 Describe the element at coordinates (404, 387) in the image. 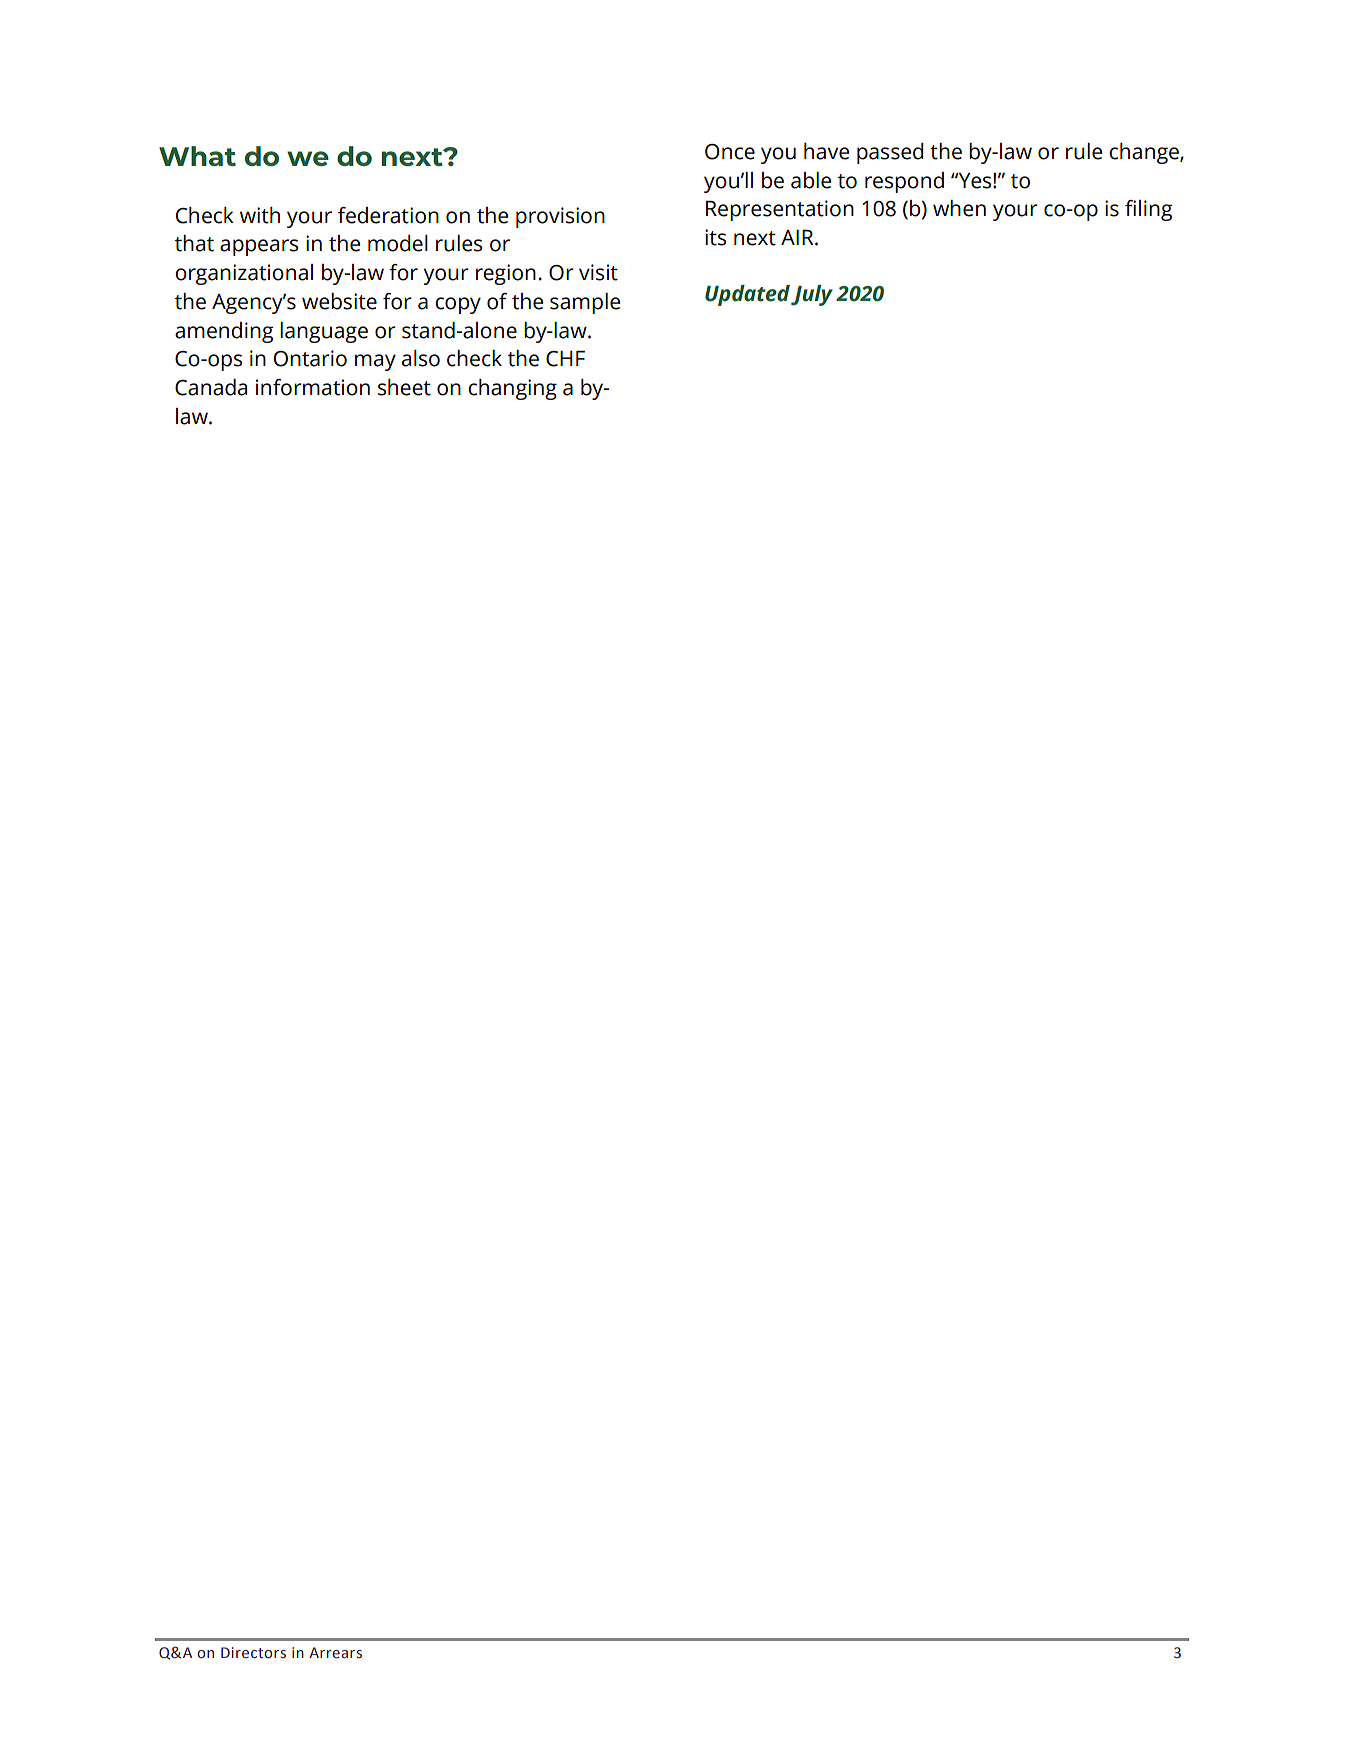

I see `sheet` at that location.
